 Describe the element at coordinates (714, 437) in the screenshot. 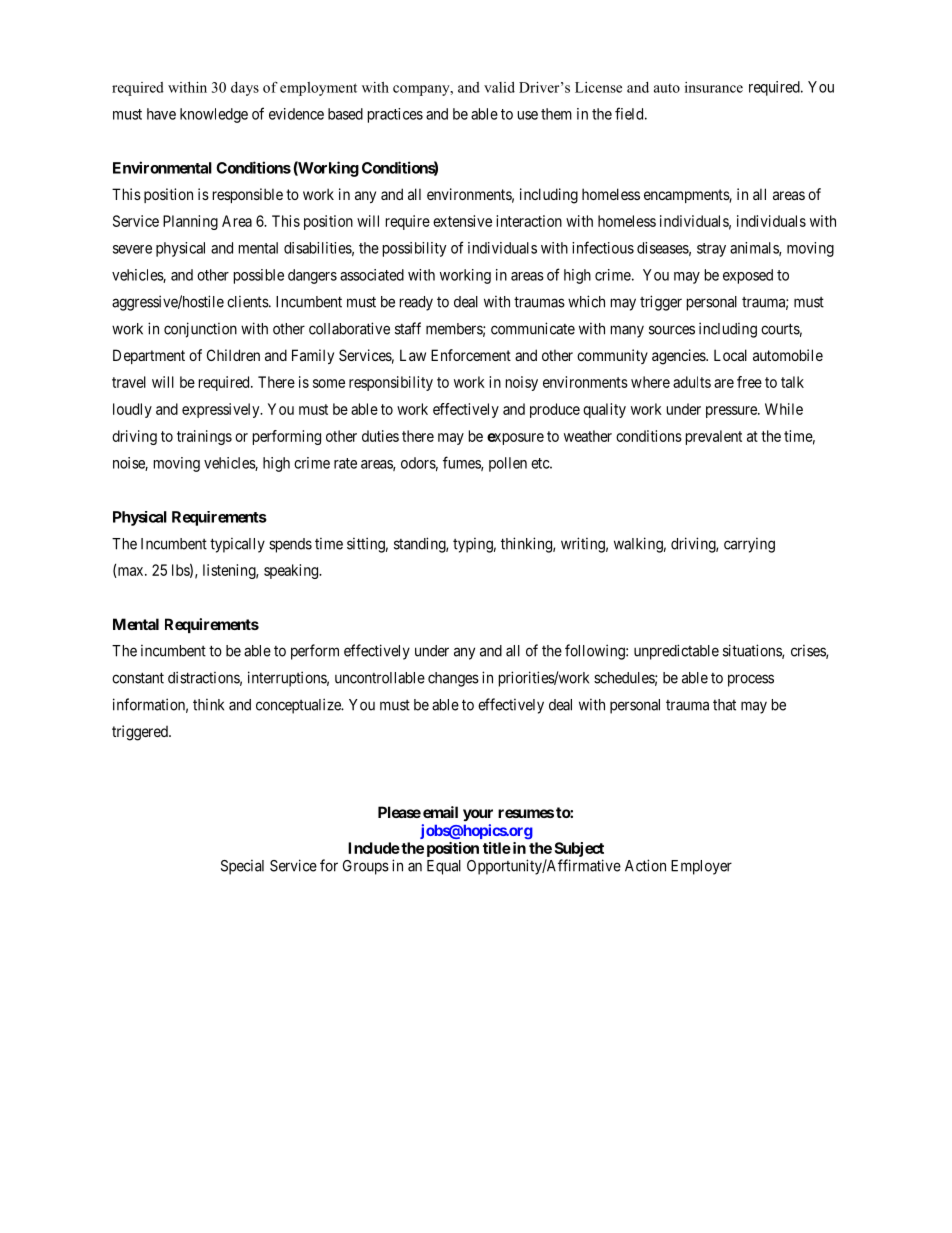

I see `prevalent` at that location.
